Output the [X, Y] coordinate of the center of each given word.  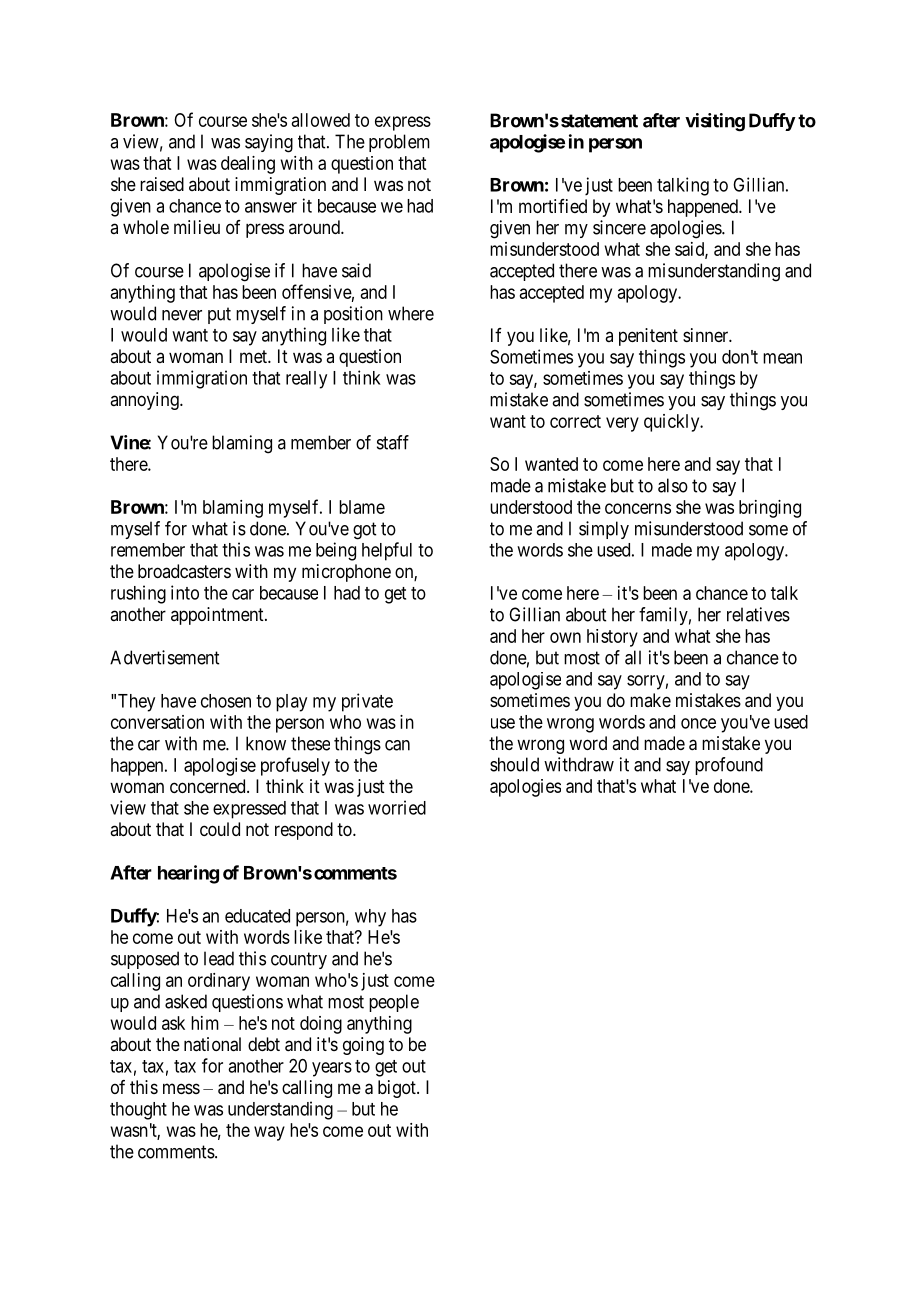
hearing [188, 874]
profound [729, 766]
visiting [715, 122]
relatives [758, 614]
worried [397, 807]
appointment [218, 616]
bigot [398, 1089]
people [394, 1003]
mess [181, 1088]
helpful [387, 551]
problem [399, 143]
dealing [248, 165]
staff [393, 442]
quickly [673, 423]
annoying [145, 401]
